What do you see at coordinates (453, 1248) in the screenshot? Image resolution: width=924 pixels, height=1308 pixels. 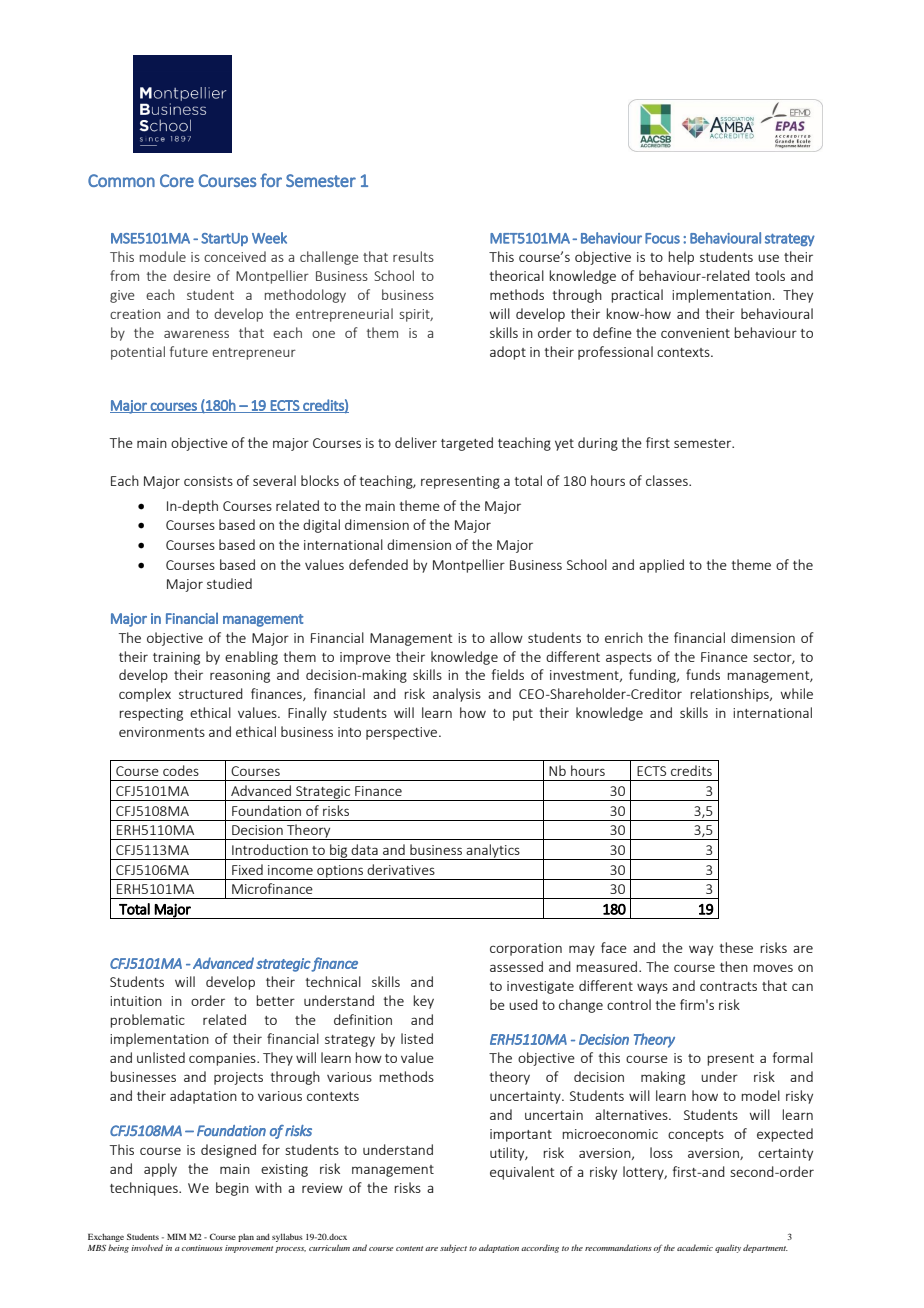 I see `subject` at bounding box center [453, 1248].
